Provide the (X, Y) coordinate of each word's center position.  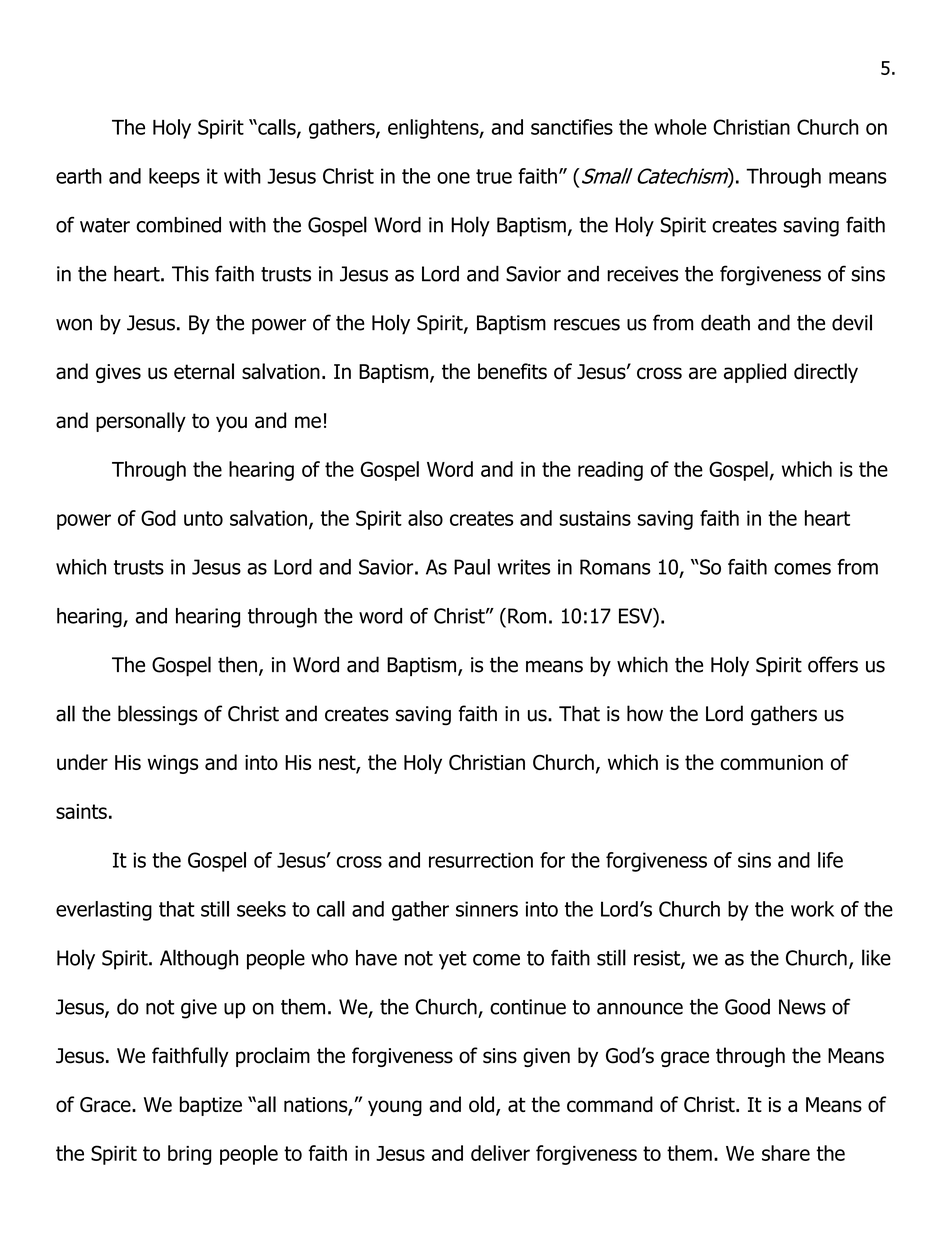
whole (680, 127)
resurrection (481, 860)
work (812, 909)
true (494, 176)
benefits (512, 371)
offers (833, 664)
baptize (211, 1106)
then (237, 664)
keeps (174, 178)
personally (141, 422)
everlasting (104, 911)
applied (755, 373)
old (481, 1104)
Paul (472, 567)
